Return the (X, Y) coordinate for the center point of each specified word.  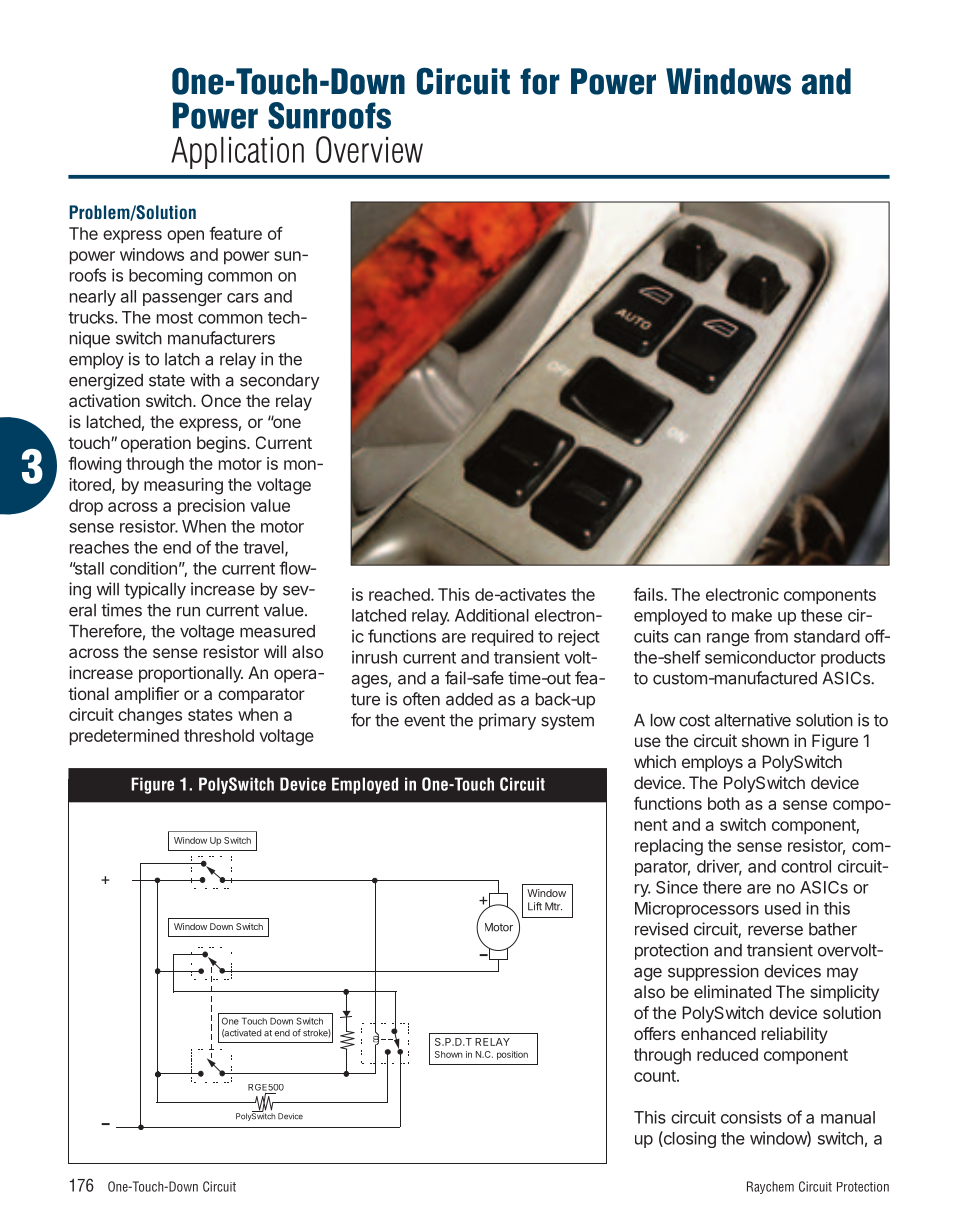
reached (399, 594)
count (656, 1076)
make (752, 615)
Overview (369, 149)
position (512, 1055)
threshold (219, 735)
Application (237, 153)
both (724, 803)
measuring (183, 486)
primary (507, 721)
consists (751, 1117)
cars (243, 298)
